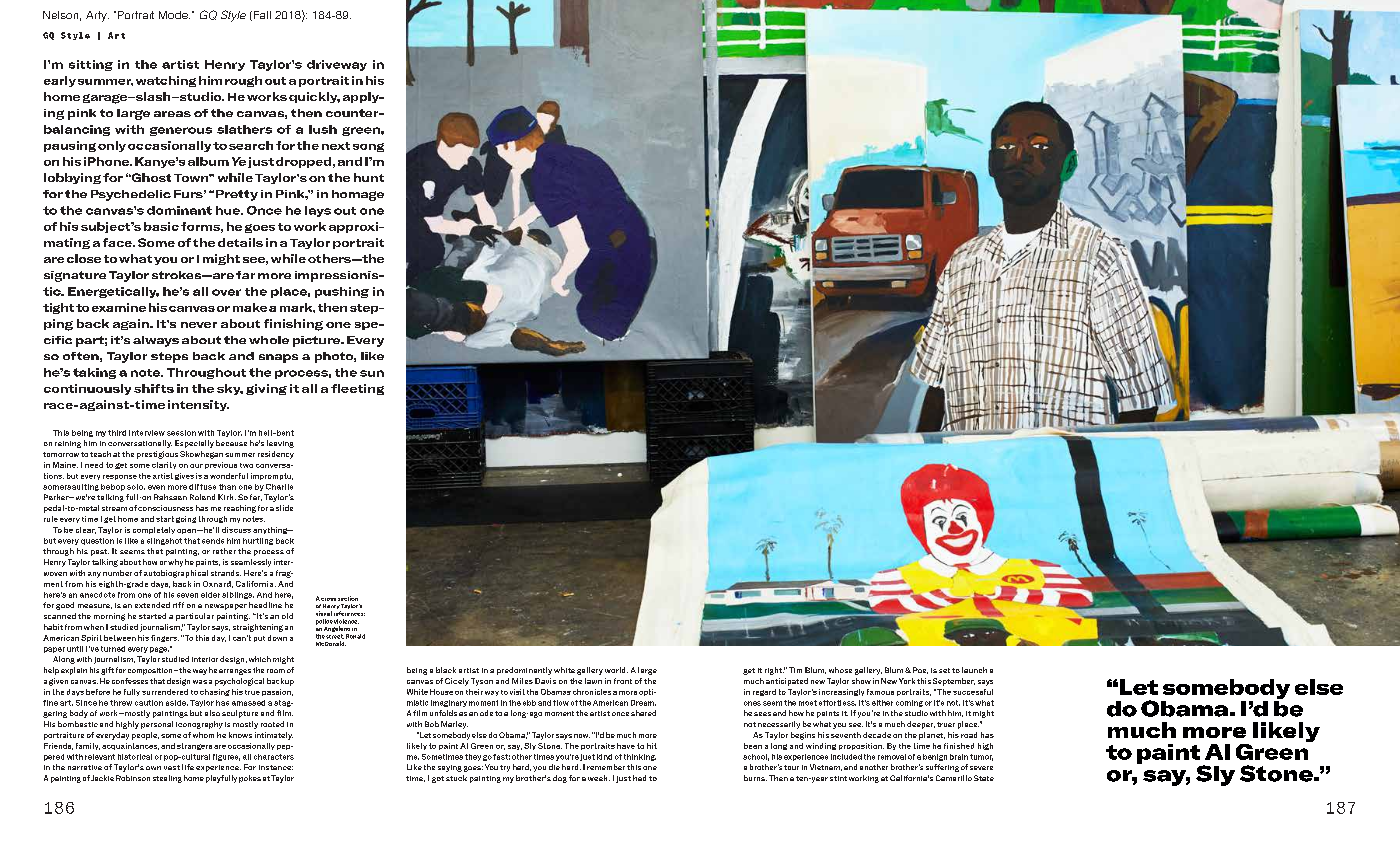  What do you see at coordinates (174, 15) in the page?
I see `Mode` at bounding box center [174, 15].
